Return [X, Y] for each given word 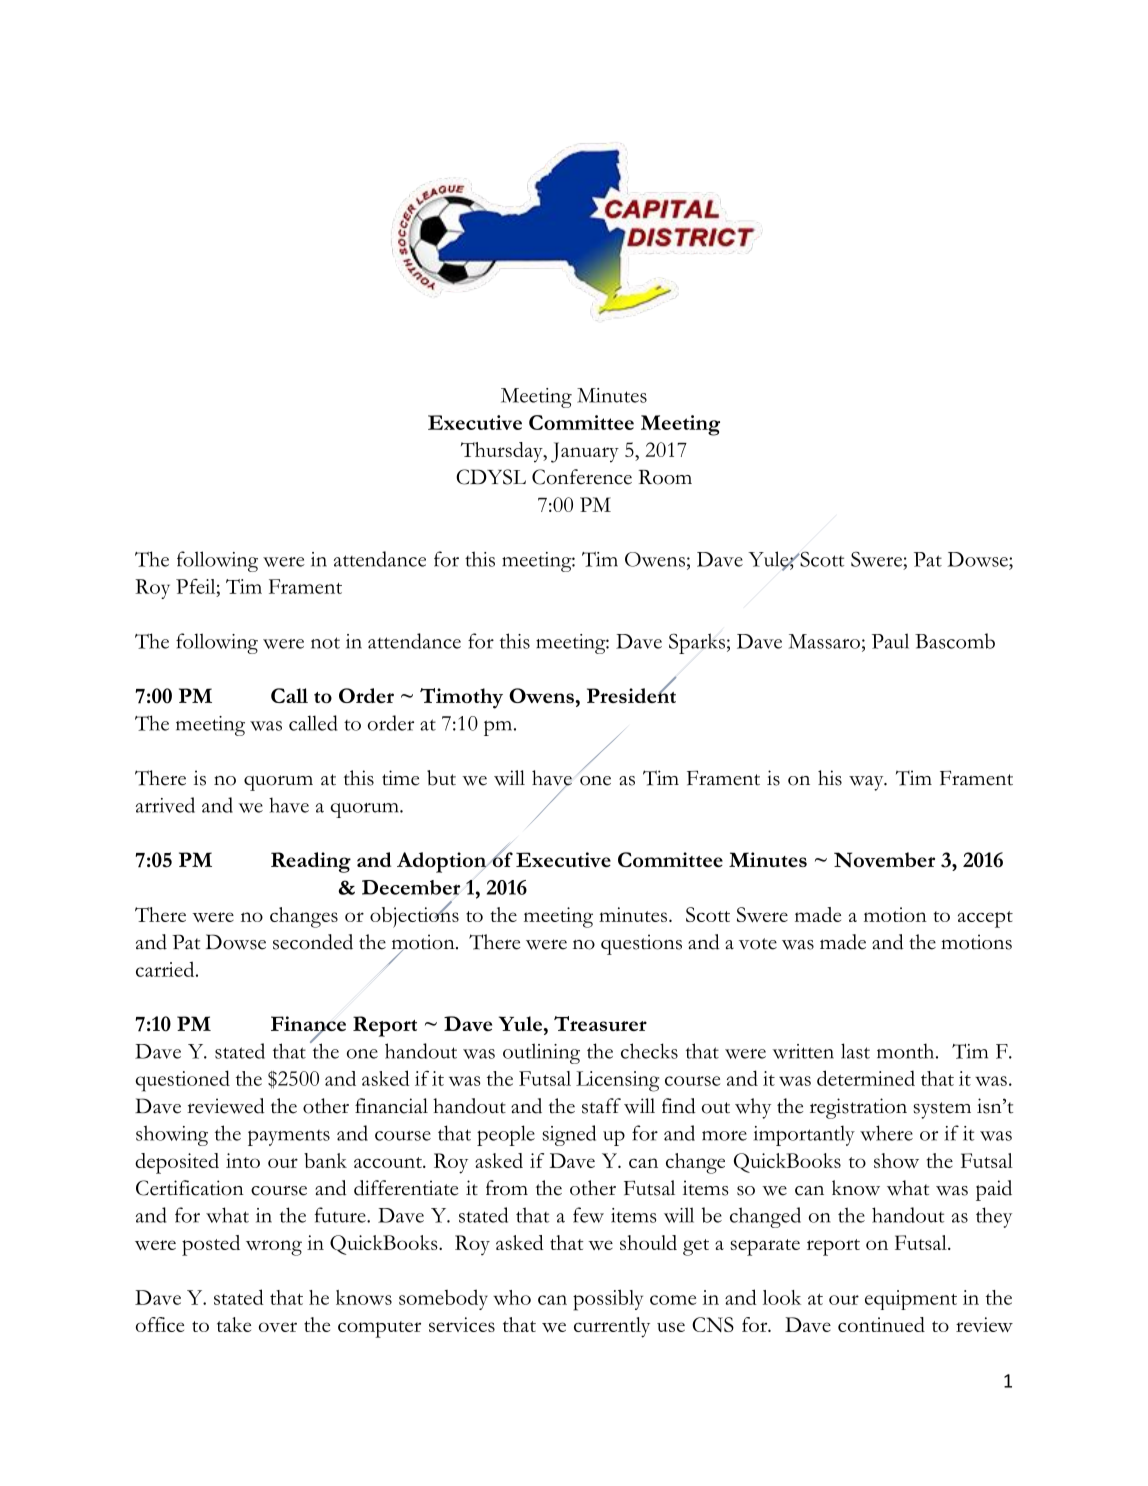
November [884, 860]
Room [665, 477]
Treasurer [600, 1023]
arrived [165, 805]
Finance [308, 1025]
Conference [582, 477]
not [325, 643]
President [631, 694]
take [234, 1324]
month [907, 1051]
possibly [608, 1300]
